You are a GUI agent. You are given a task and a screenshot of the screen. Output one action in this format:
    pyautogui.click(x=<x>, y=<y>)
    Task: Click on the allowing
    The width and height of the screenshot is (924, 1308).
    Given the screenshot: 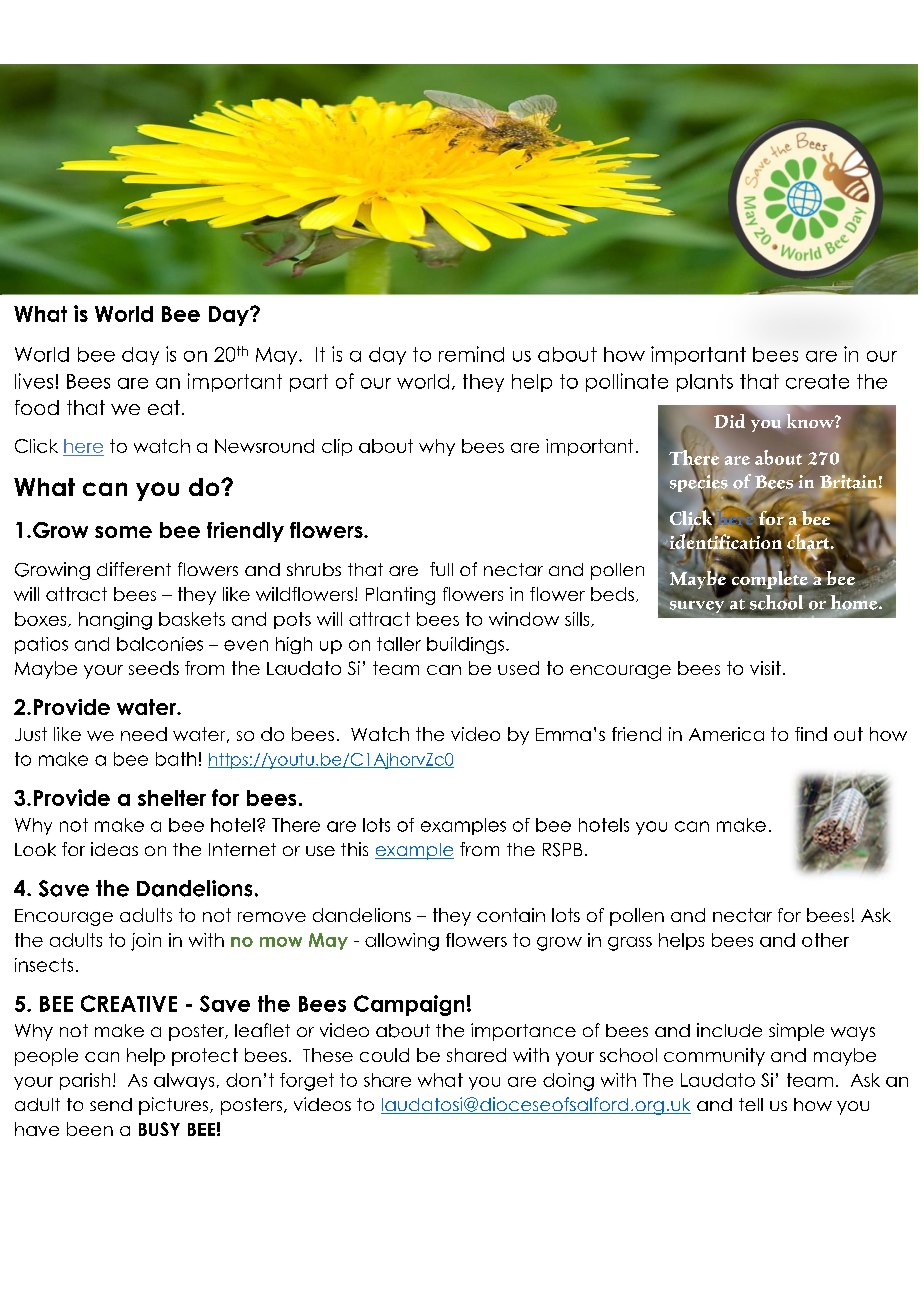 What is the action you would take?
    pyautogui.click(x=402, y=942)
